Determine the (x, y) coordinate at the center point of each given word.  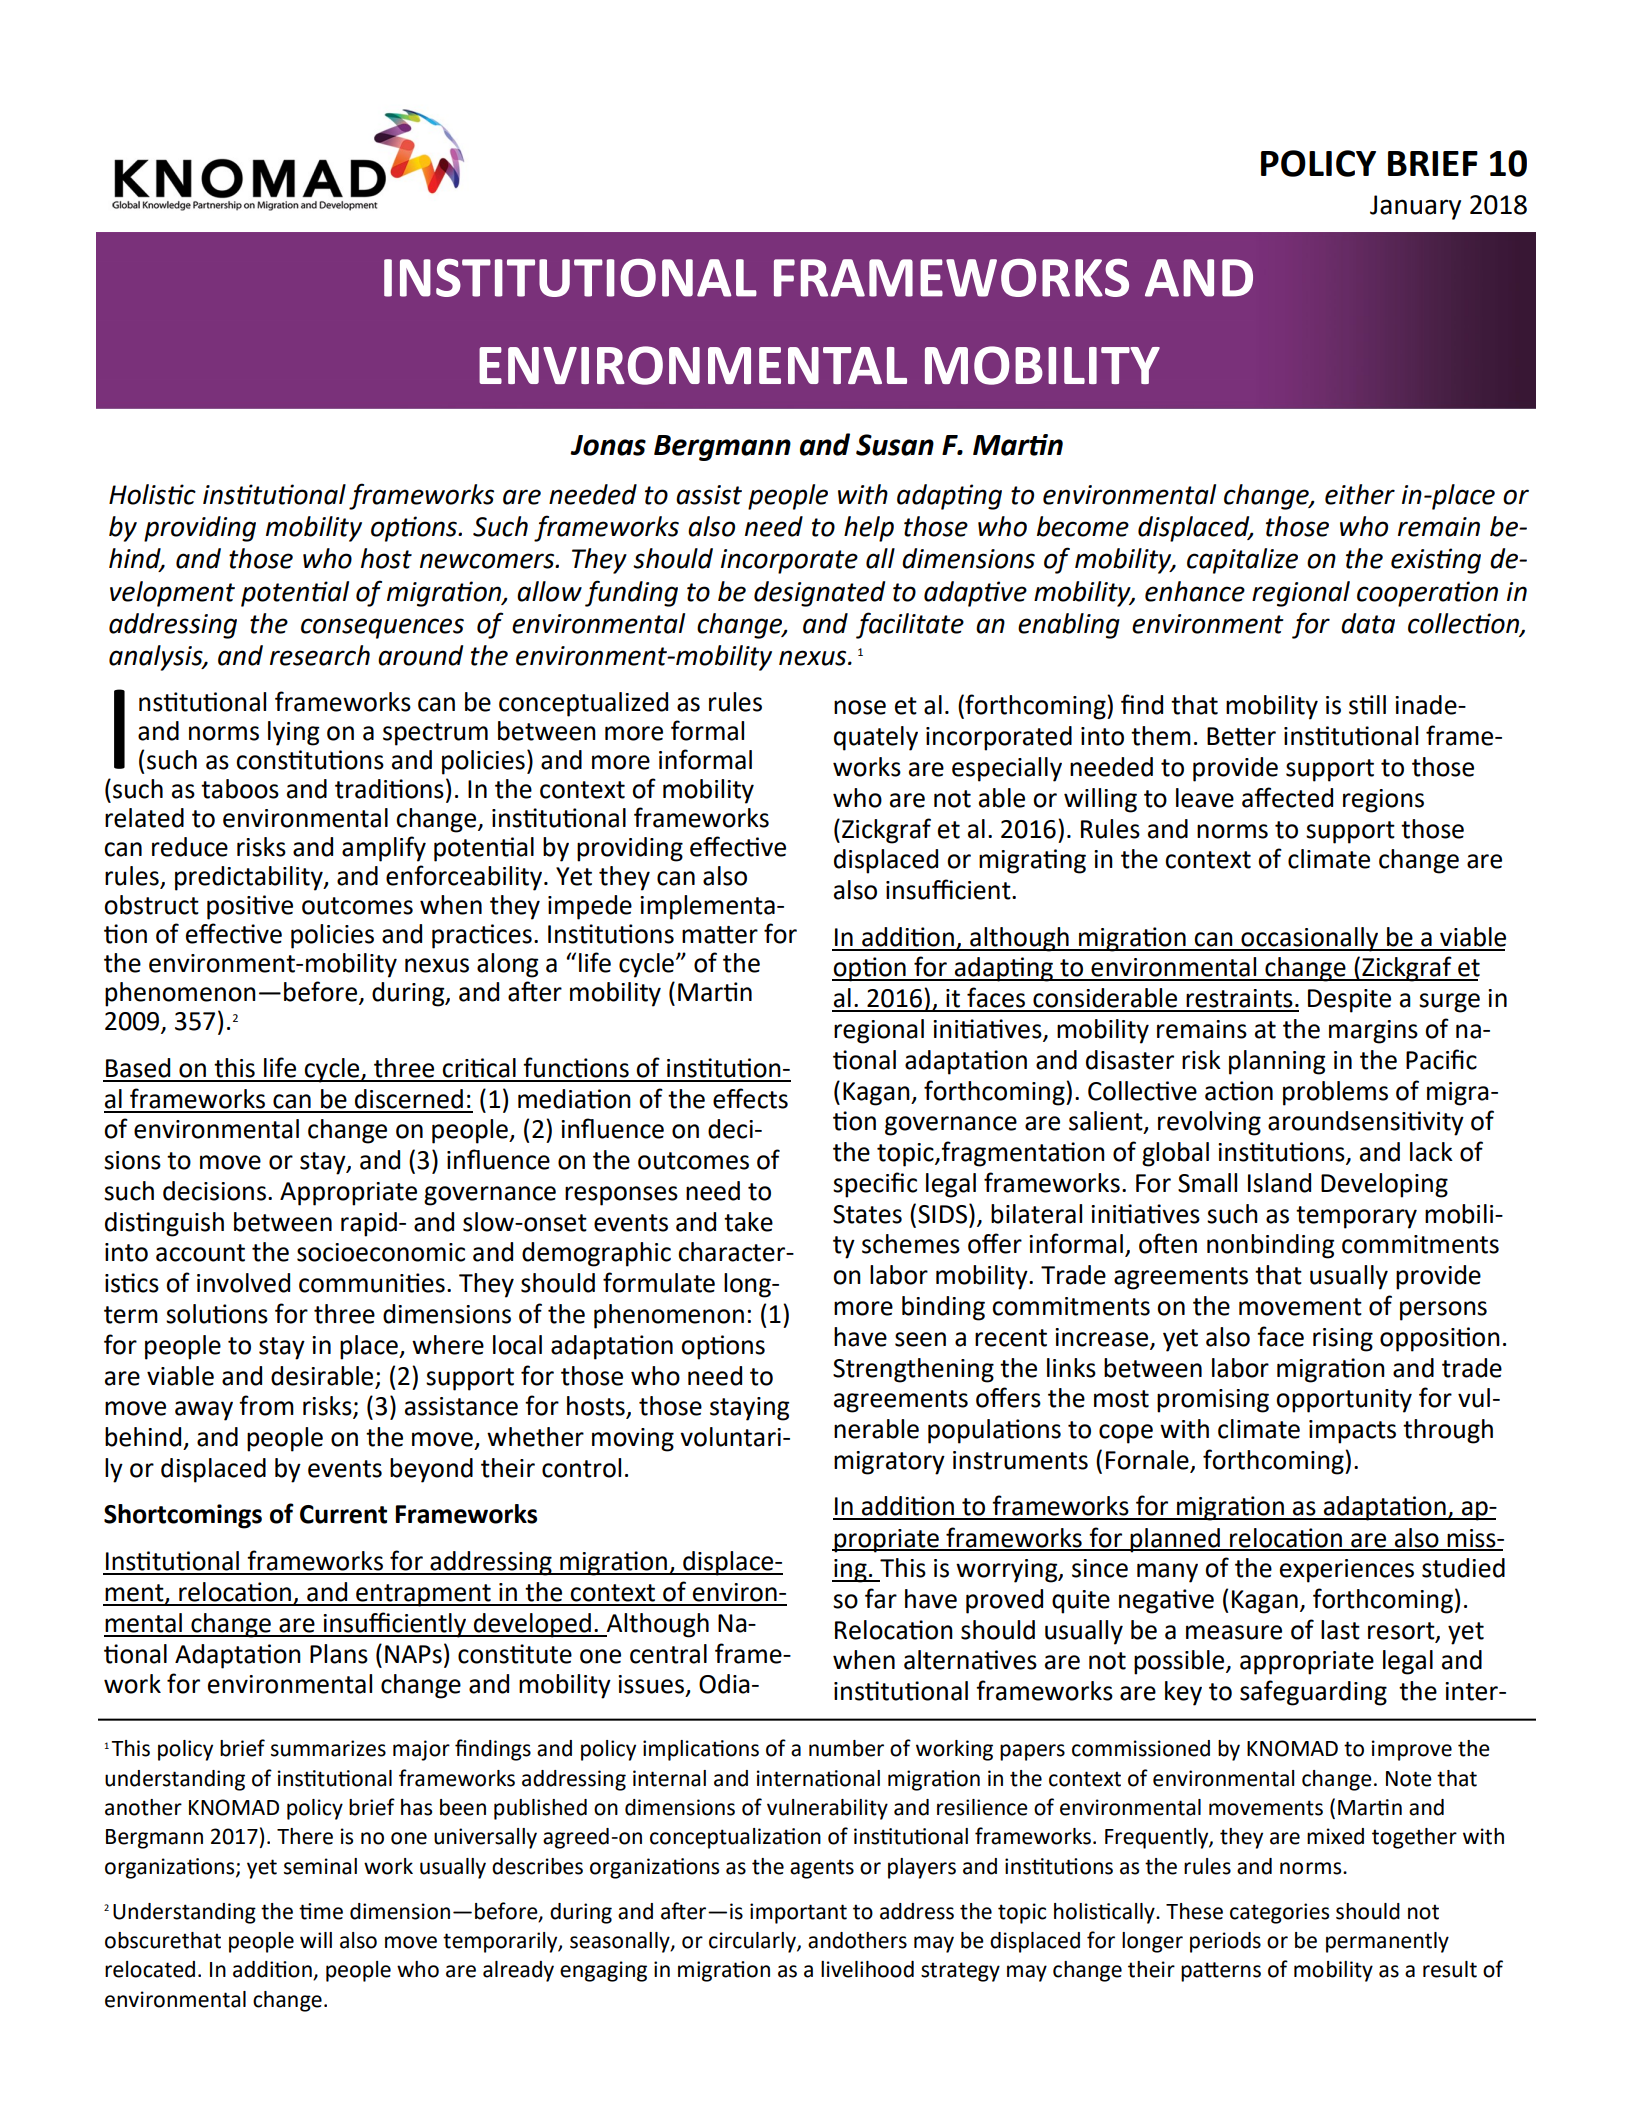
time (321, 1911)
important (798, 1913)
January (1415, 207)
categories (1279, 1913)
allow (549, 591)
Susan (895, 445)
